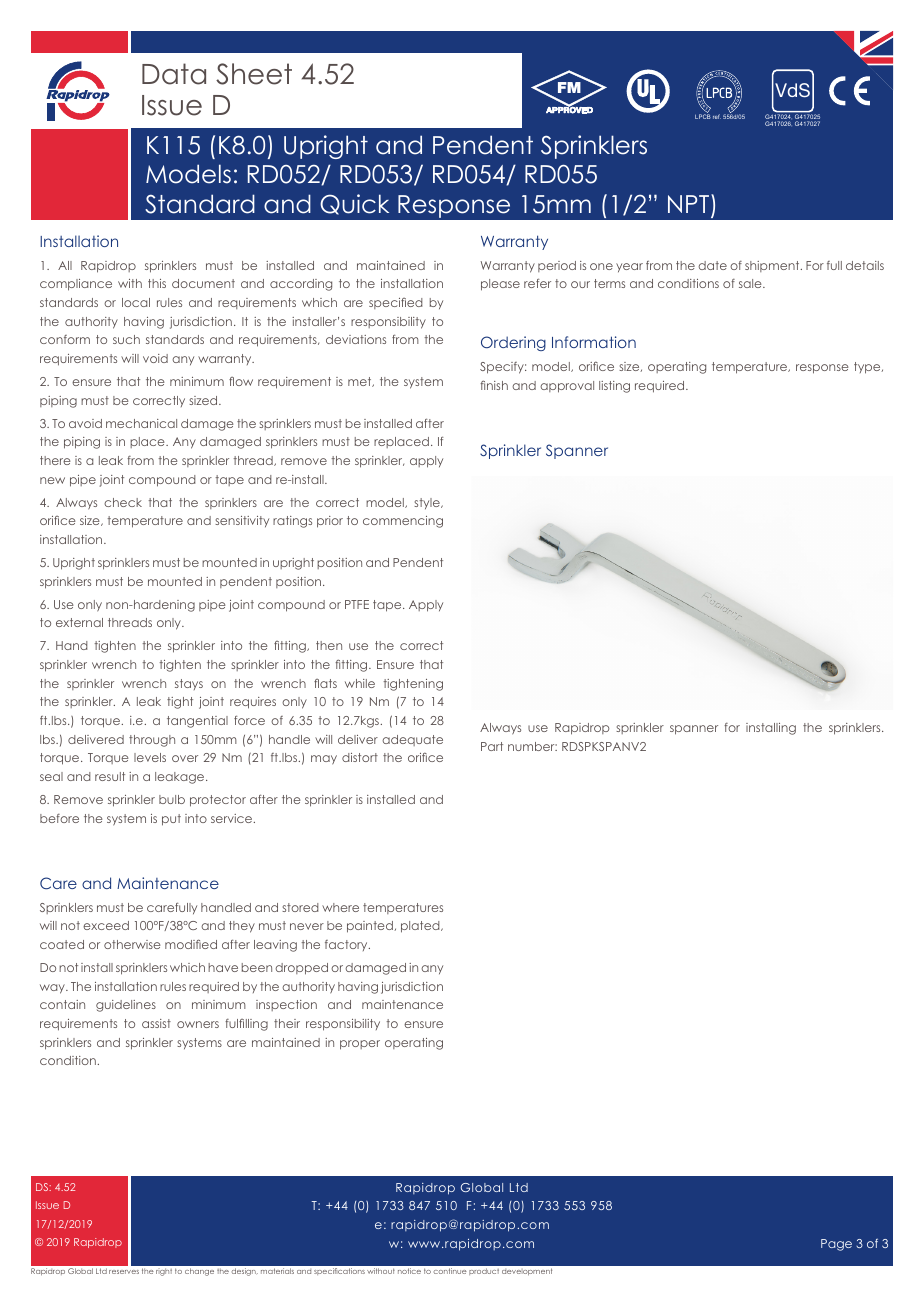 The height and width of the page is (1308, 924). I want to click on check, so click(123, 502).
